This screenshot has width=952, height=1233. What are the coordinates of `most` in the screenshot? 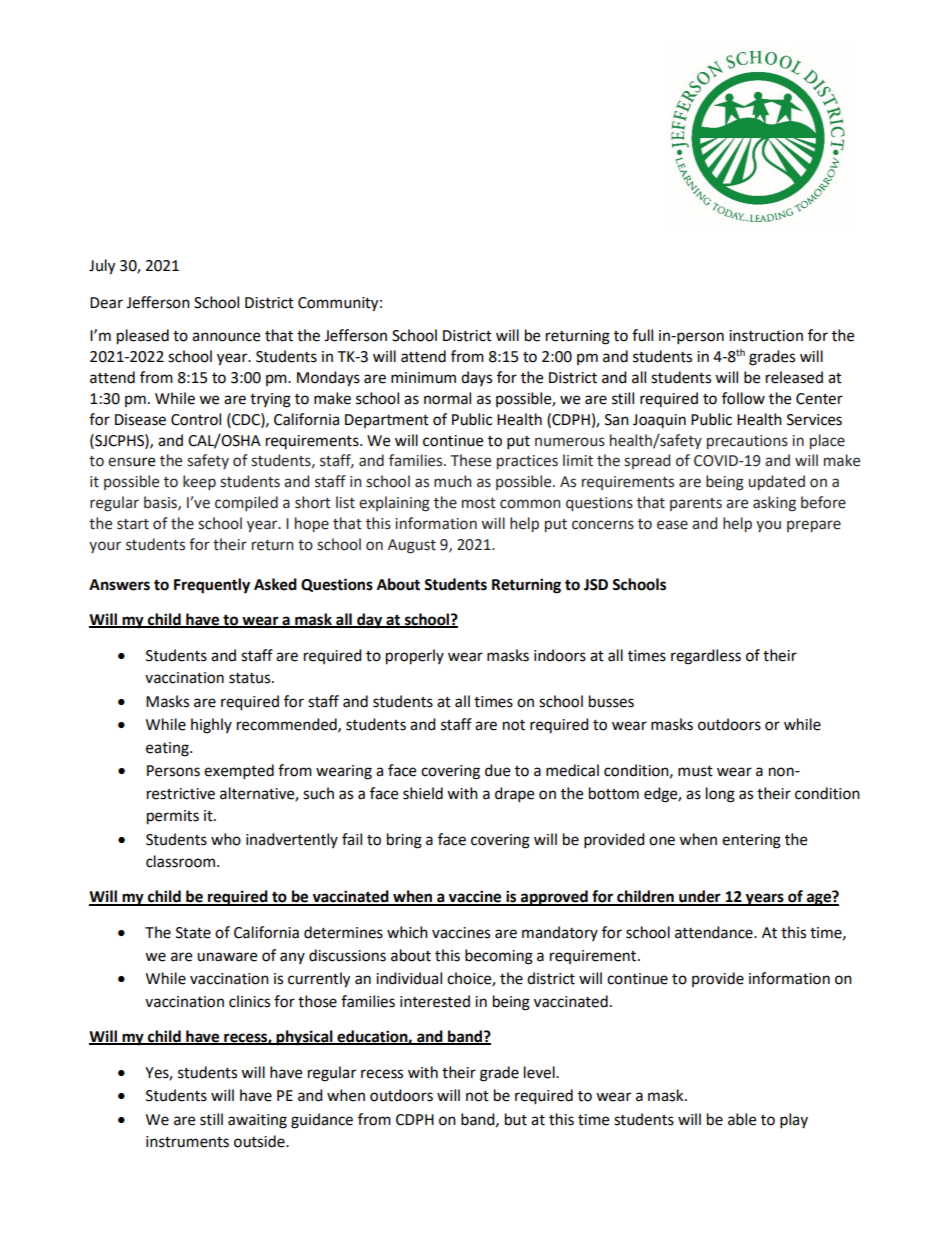 It's located at (479, 503).
